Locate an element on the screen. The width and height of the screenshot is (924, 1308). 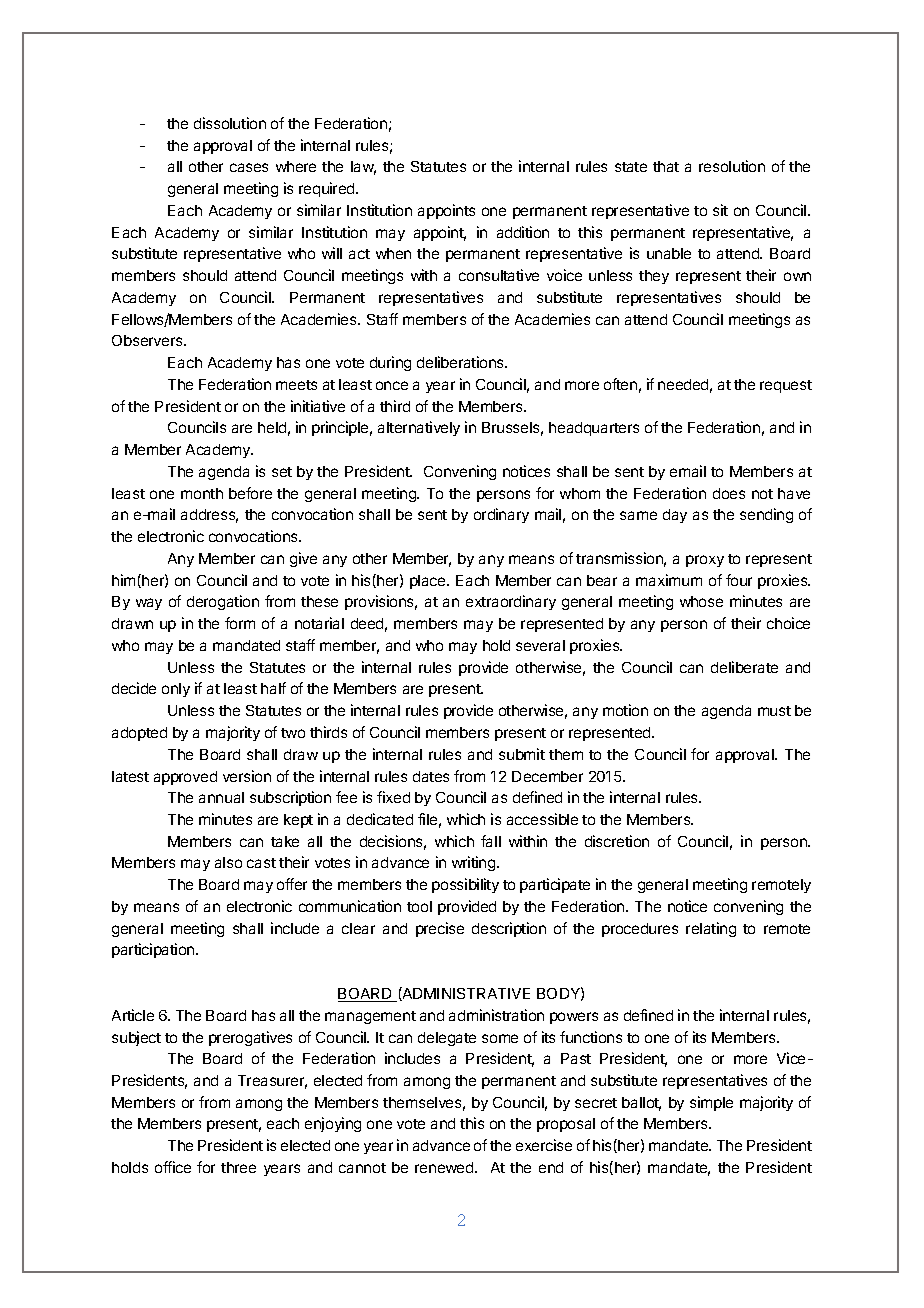
resolution is located at coordinates (732, 166).
